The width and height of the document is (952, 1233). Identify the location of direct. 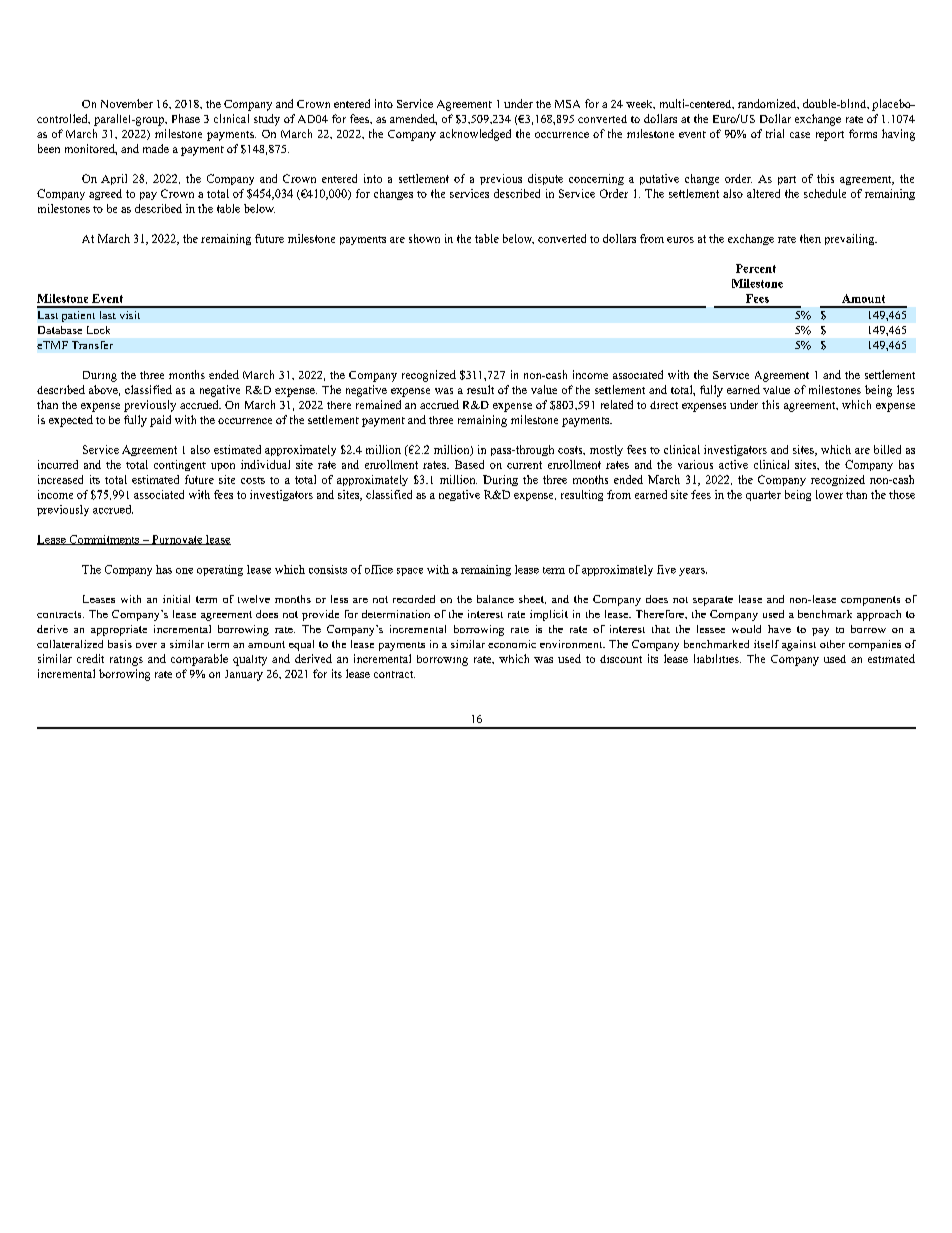
(664, 405).
